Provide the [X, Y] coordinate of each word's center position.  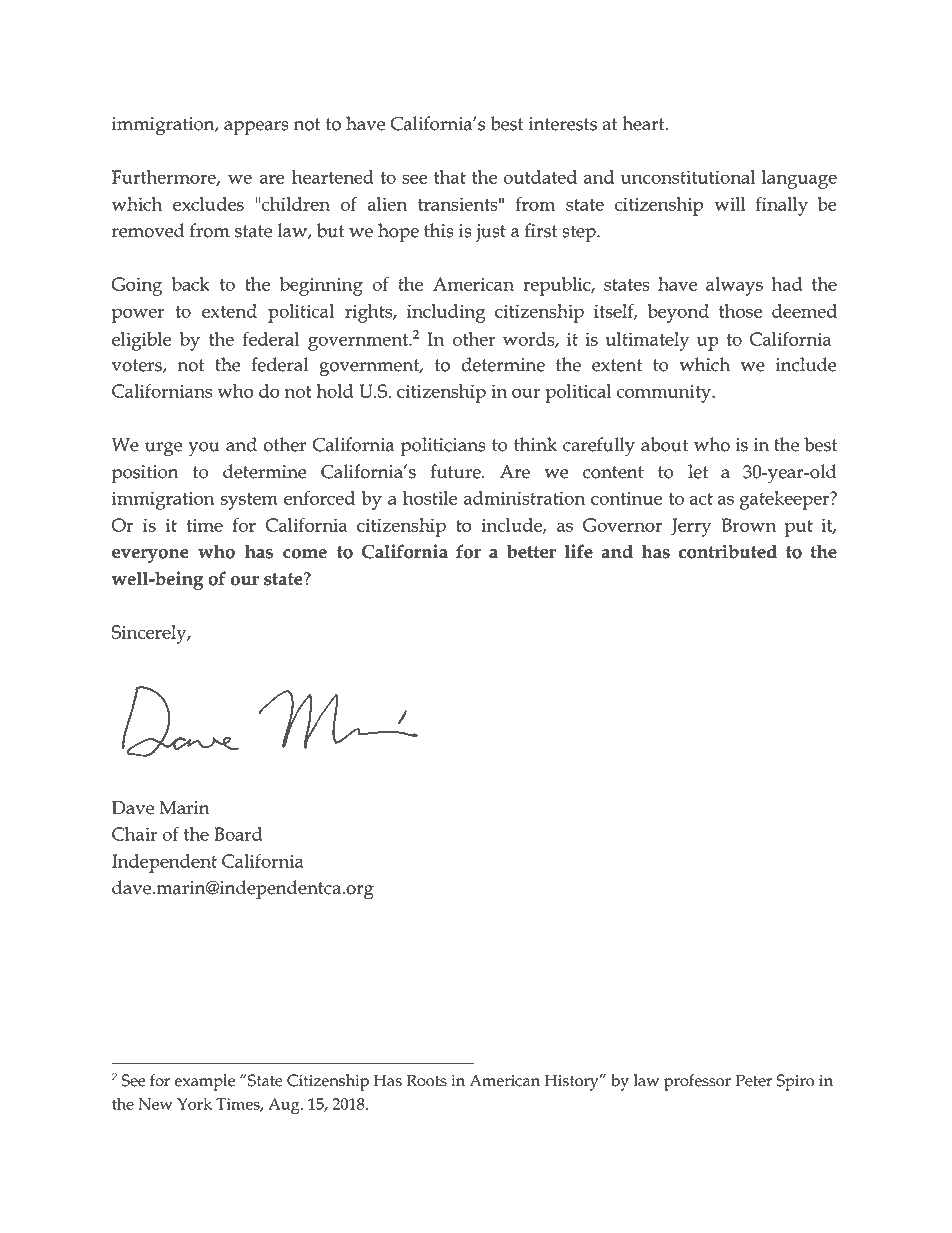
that [450, 177]
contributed [728, 551]
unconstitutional [688, 177]
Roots [427, 1080]
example [205, 1082]
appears [256, 128]
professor [697, 1082]
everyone [150, 556]
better [531, 551]
